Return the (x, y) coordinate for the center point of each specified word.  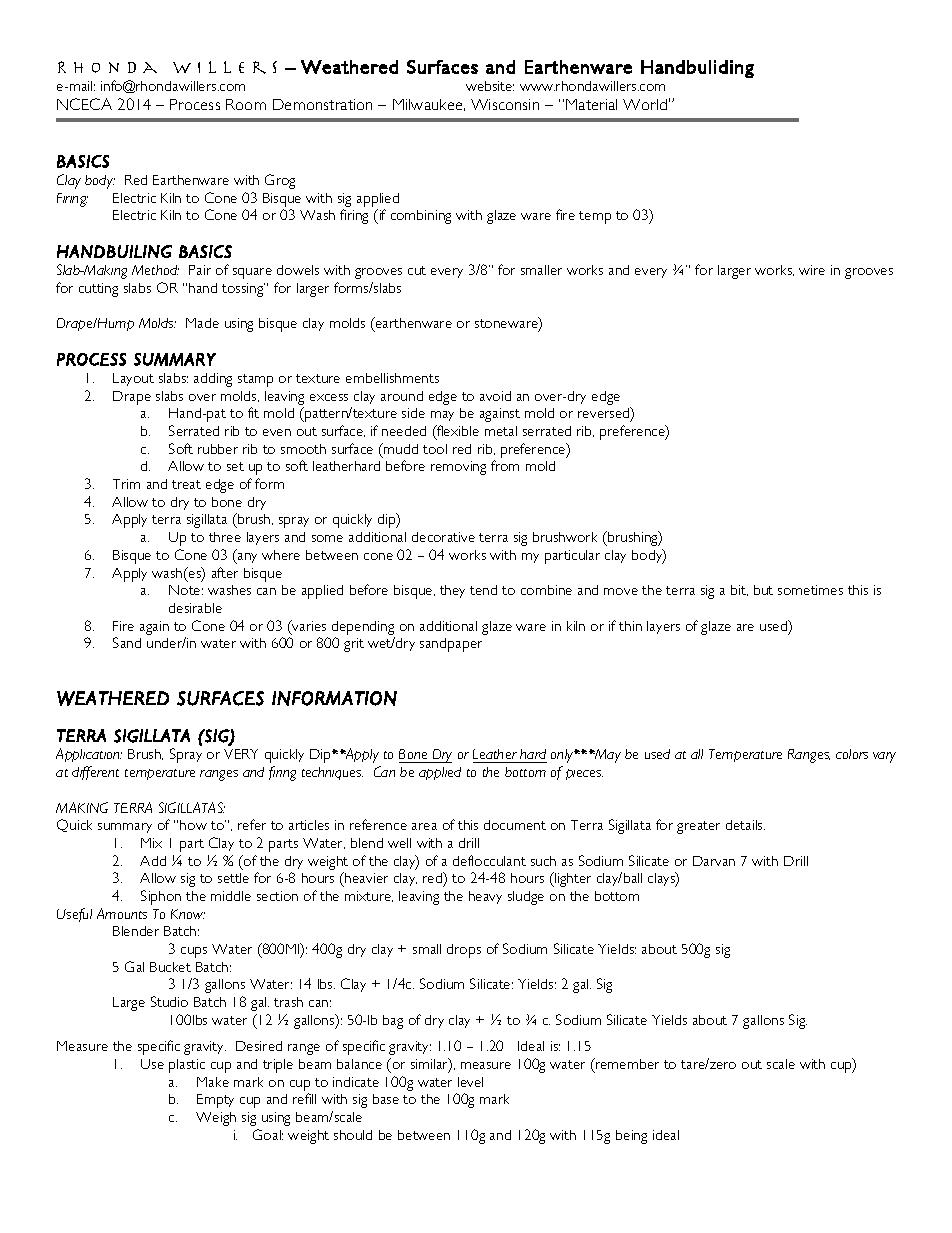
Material (591, 104)
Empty (215, 1101)
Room (246, 104)
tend (483, 590)
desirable (195, 608)
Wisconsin (505, 104)
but (763, 590)
